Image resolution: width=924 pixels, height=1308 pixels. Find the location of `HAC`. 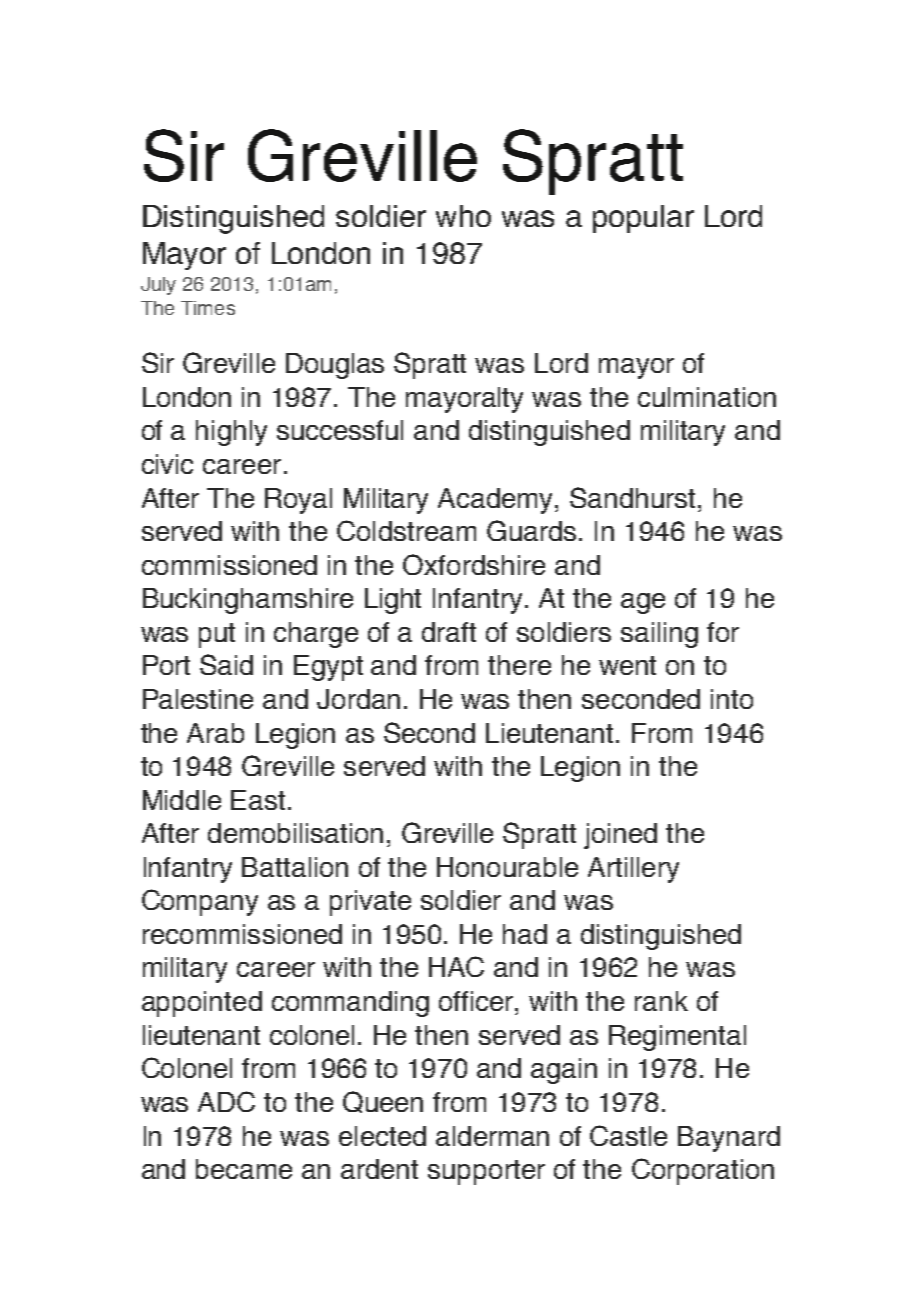

HAC is located at coordinates (456, 966).
